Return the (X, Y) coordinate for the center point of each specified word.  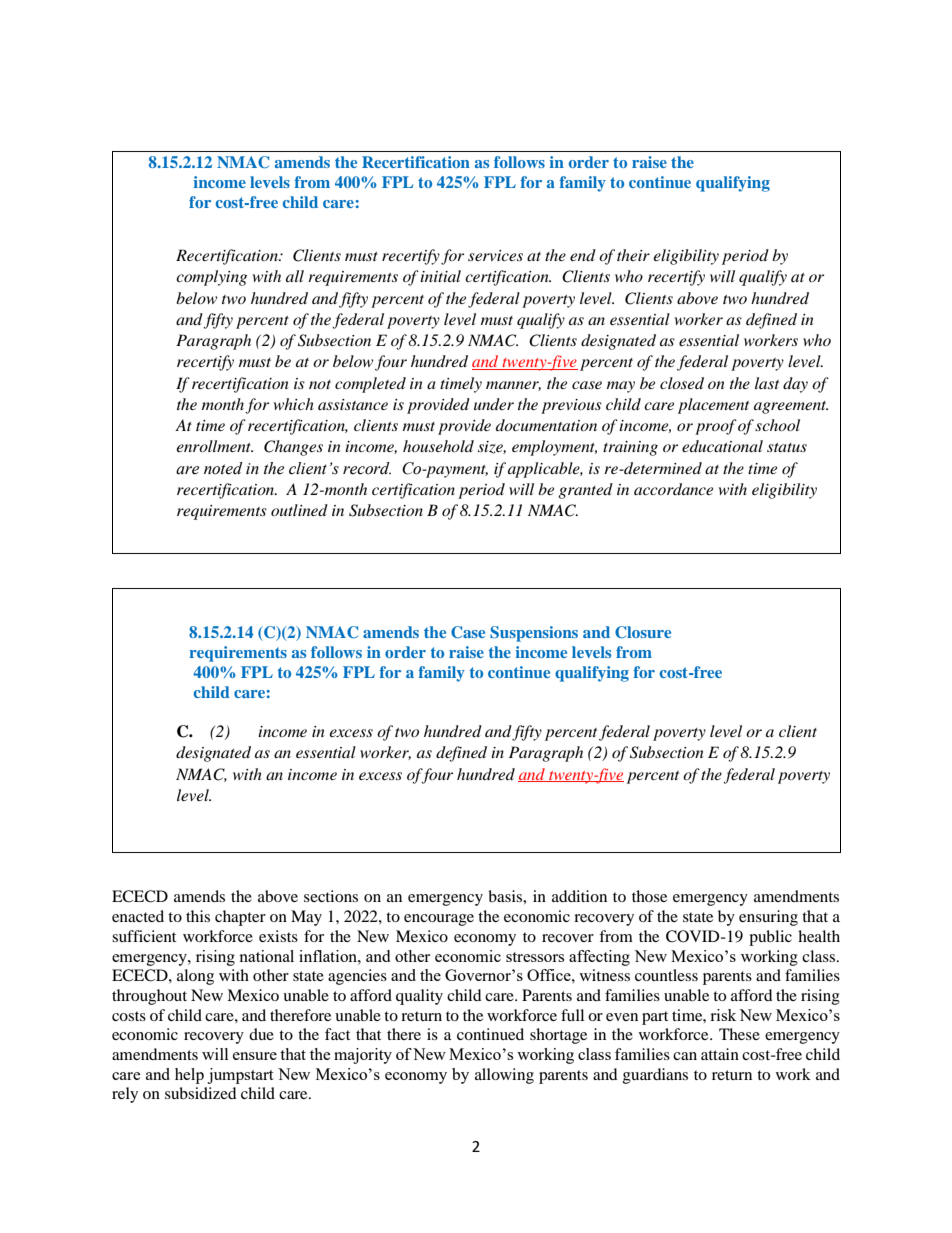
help (189, 1076)
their (633, 255)
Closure (643, 632)
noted (223, 468)
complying (211, 278)
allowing (504, 1076)
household (438, 446)
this (198, 916)
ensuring (768, 918)
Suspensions (534, 634)
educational (722, 446)
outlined (299, 510)
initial (440, 276)
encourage (439, 920)
